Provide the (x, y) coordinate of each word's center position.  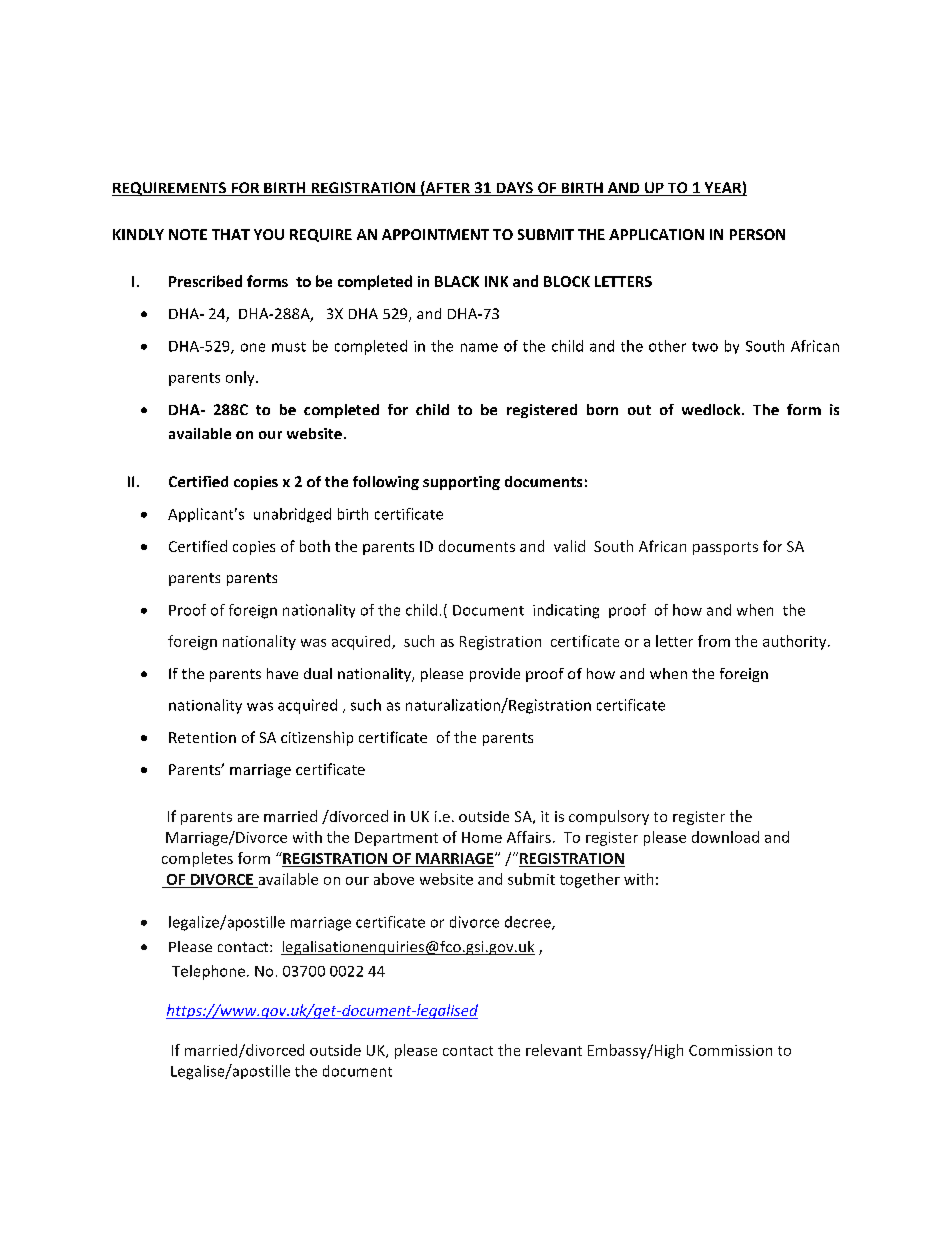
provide (495, 675)
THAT (231, 234)
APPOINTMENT (435, 234)
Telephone (208, 972)
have (282, 673)
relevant (554, 1050)
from (714, 641)
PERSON (757, 234)
